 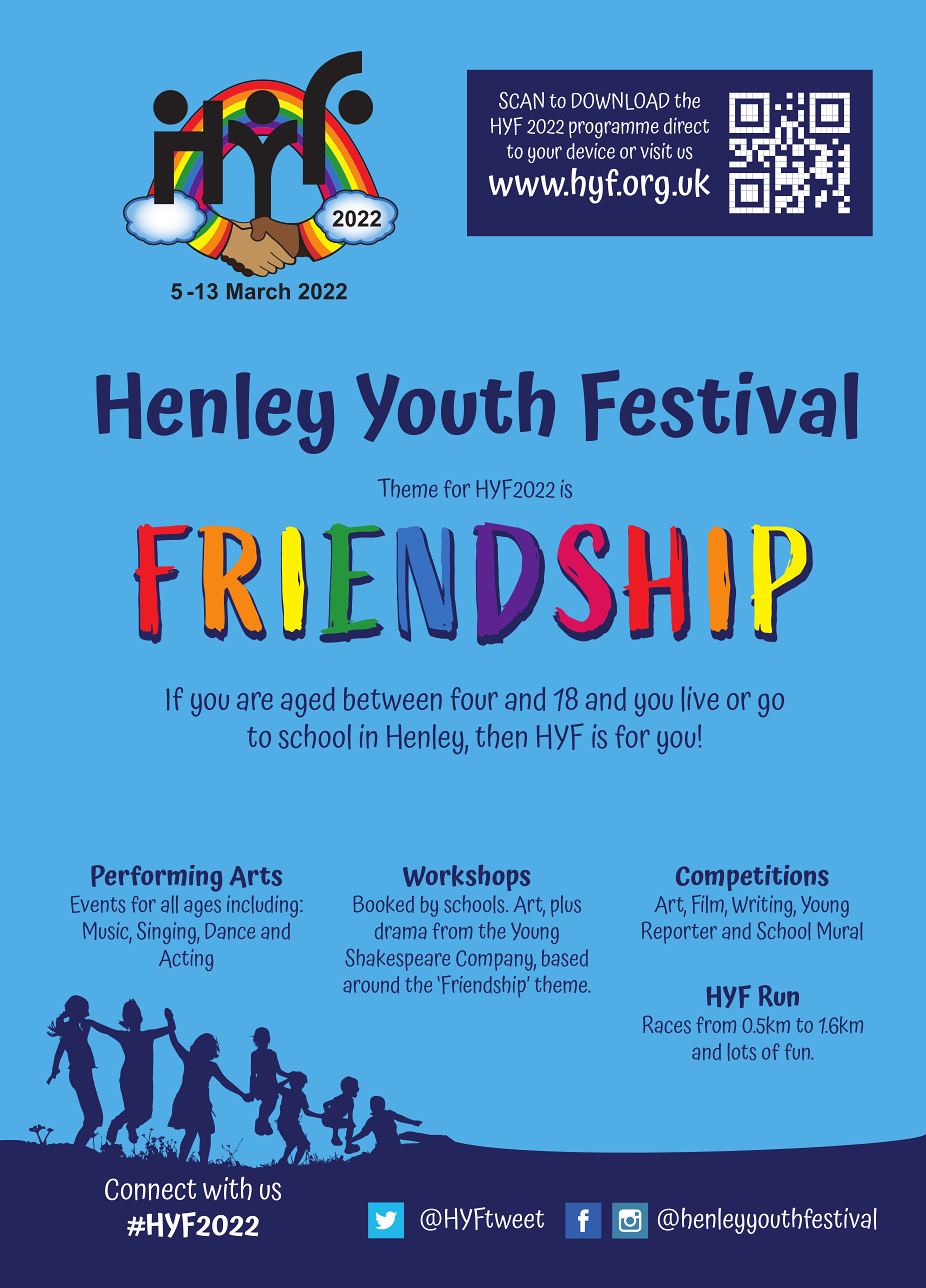 What do you see at coordinates (474, 698) in the screenshot?
I see `four` at bounding box center [474, 698].
